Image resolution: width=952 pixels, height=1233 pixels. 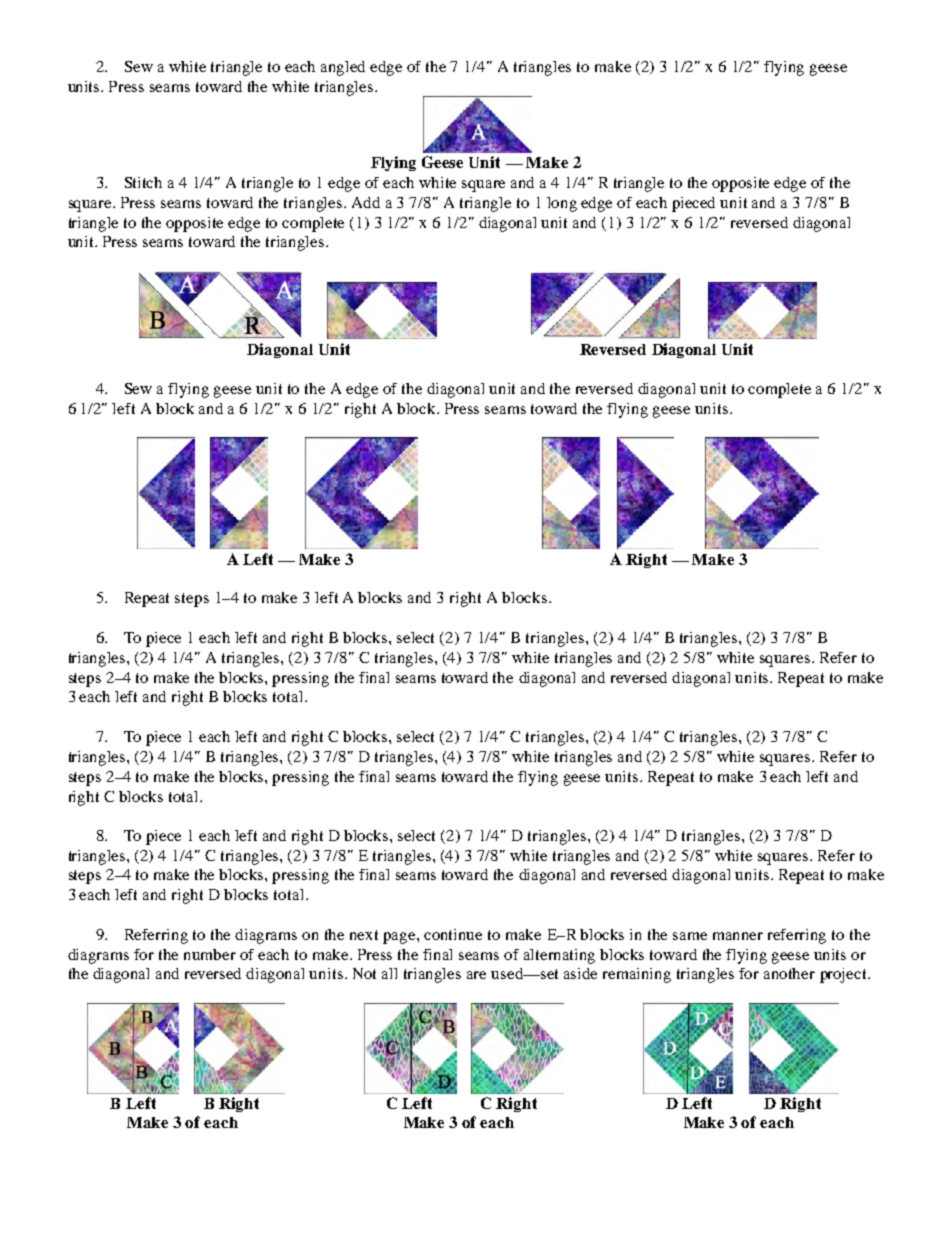 I want to click on all, so click(x=389, y=973).
